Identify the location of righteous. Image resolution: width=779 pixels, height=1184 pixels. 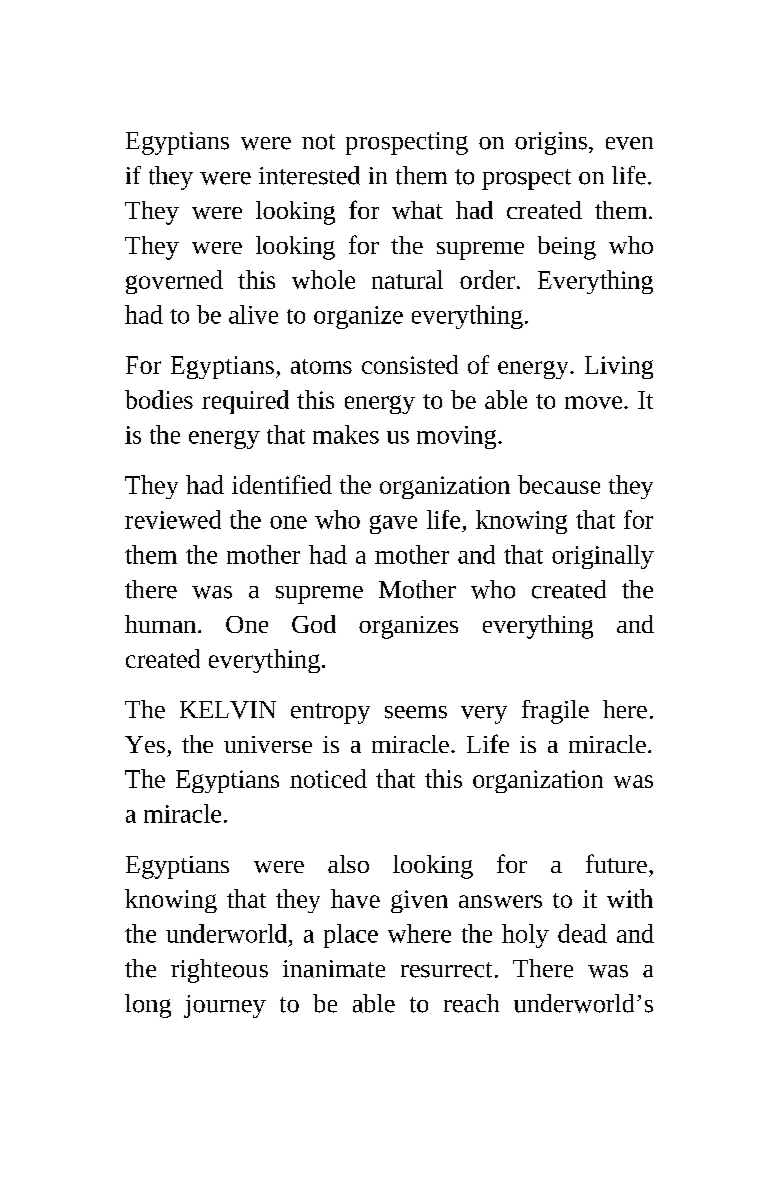
(219, 971).
